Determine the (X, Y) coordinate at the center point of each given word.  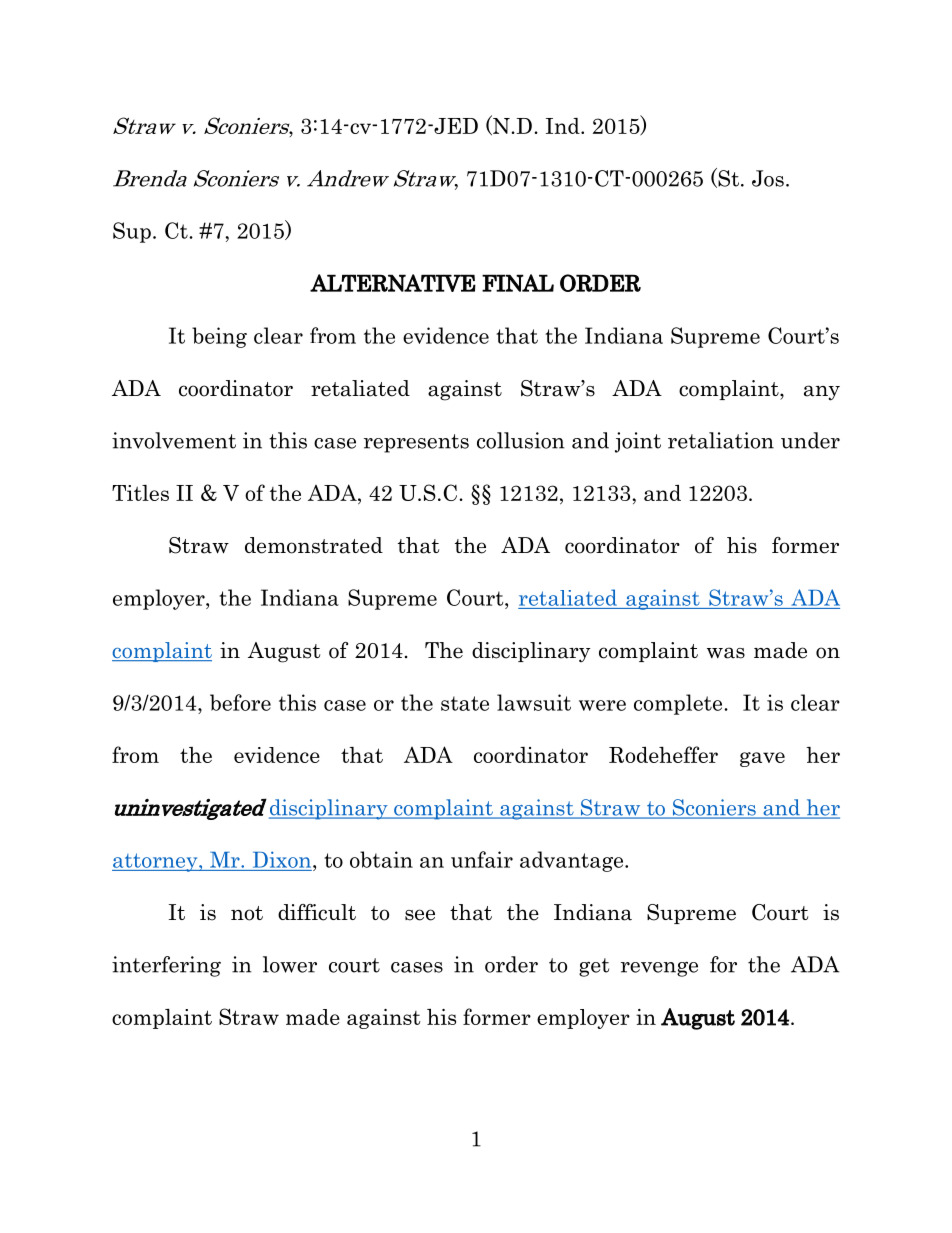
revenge (659, 969)
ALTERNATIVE (393, 283)
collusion (521, 440)
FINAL (518, 283)
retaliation (721, 440)
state (465, 703)
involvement (174, 440)
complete (679, 704)
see (420, 915)
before (240, 702)
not (247, 913)
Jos (768, 178)
